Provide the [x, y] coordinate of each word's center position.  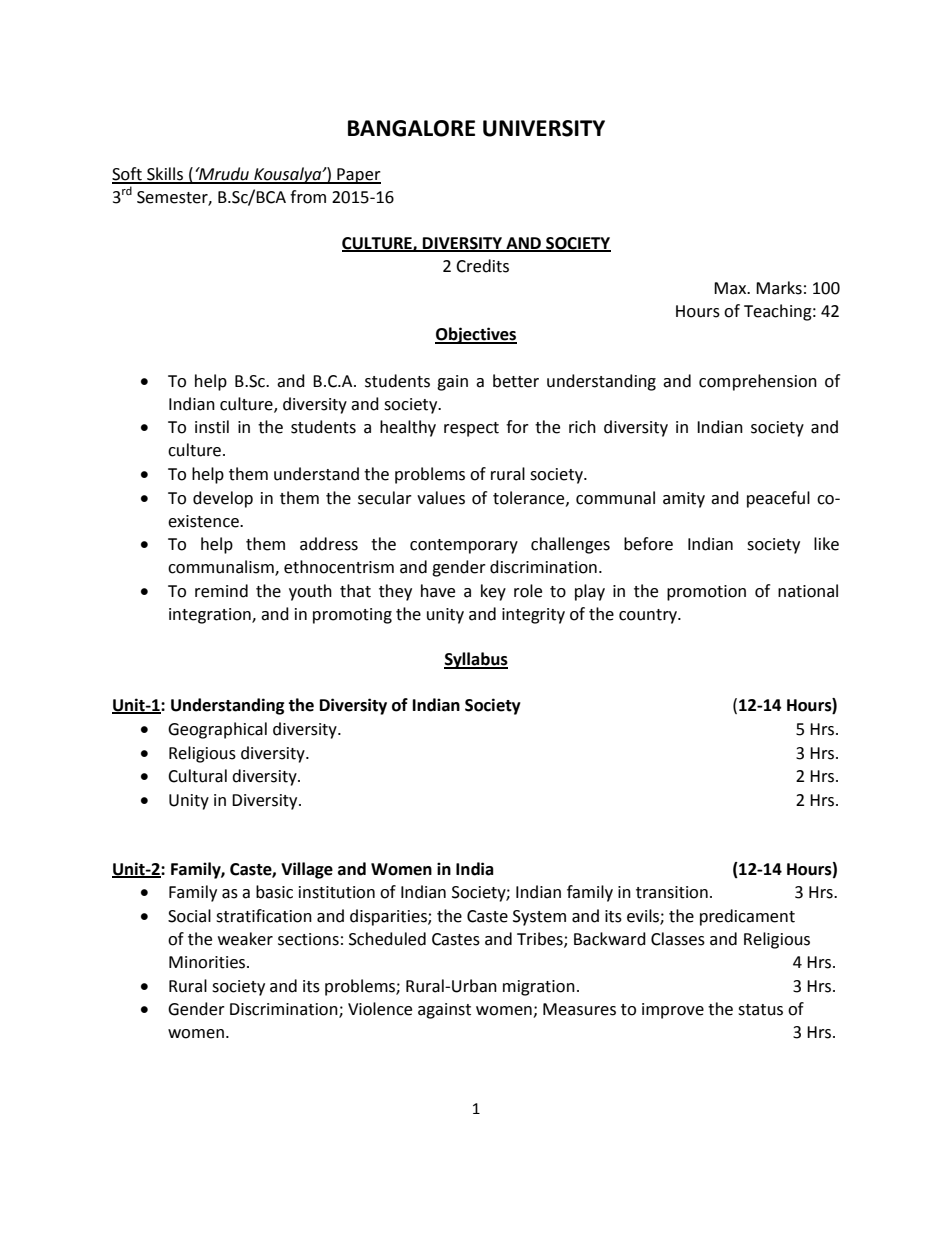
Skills [165, 175]
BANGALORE [411, 128]
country [649, 616]
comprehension [758, 382]
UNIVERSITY [544, 128]
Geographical [217, 730]
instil [212, 427]
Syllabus [476, 660]
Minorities [208, 962]
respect [471, 429]
